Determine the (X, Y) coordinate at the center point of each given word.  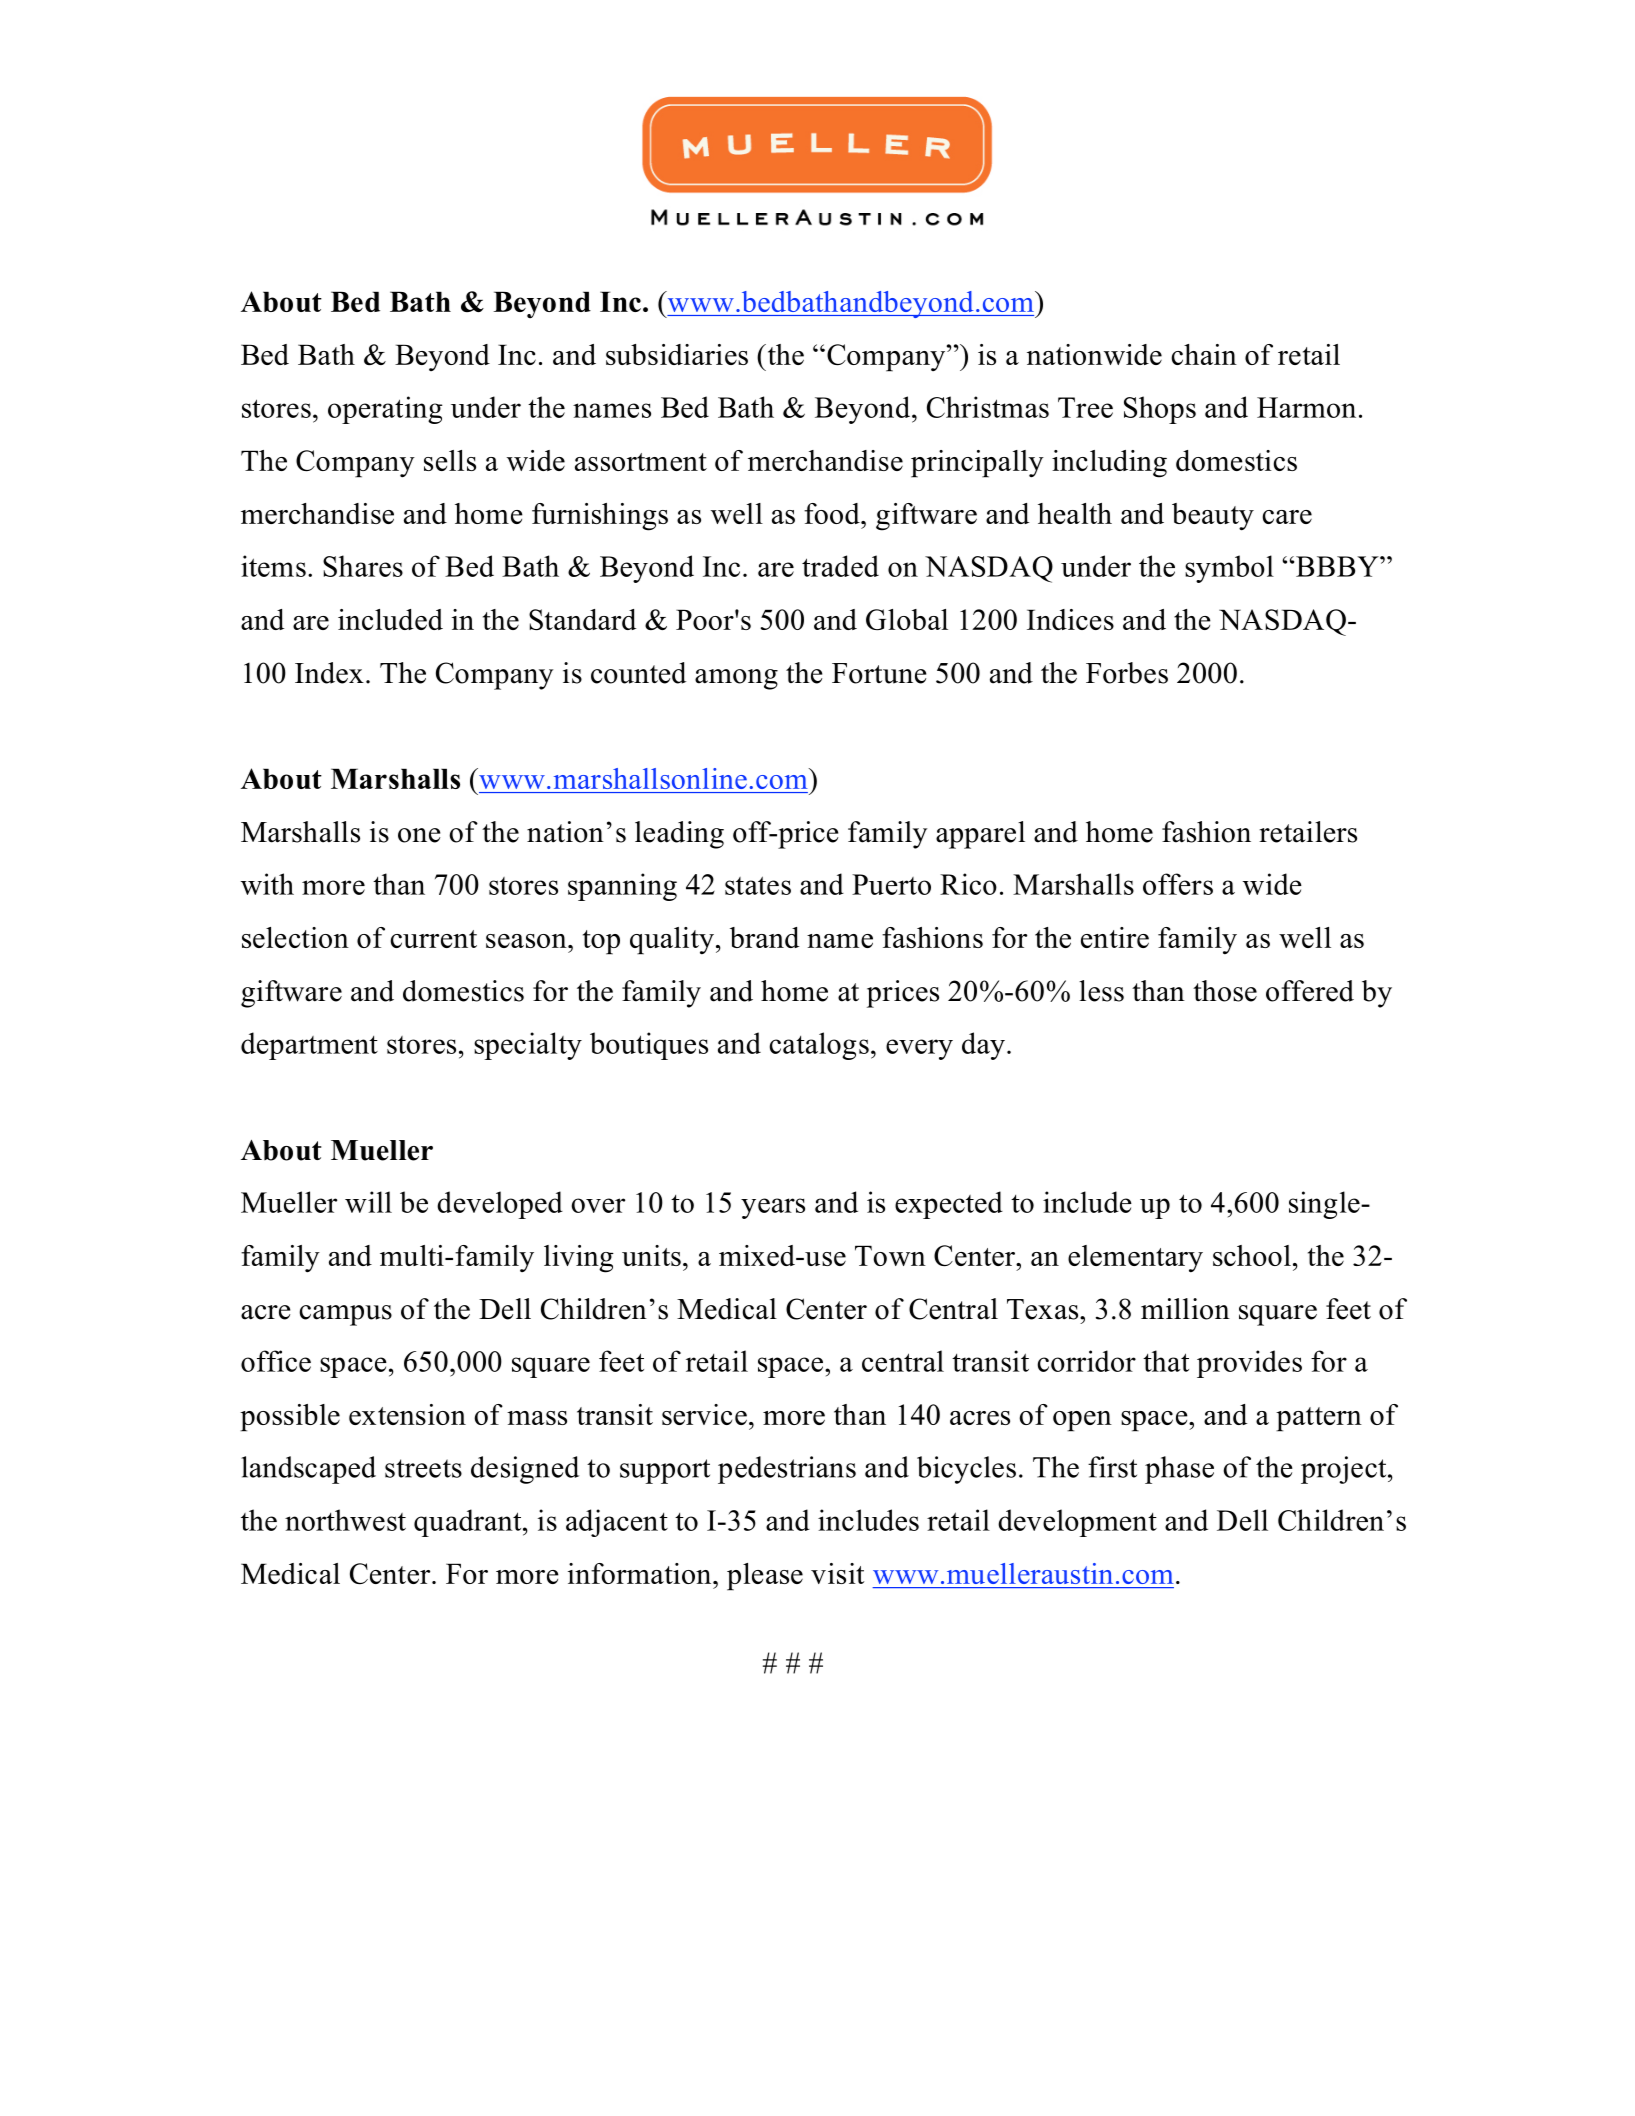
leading (679, 835)
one (419, 835)
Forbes (1127, 673)
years (773, 1208)
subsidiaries (677, 354)
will (368, 1202)
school (1252, 1255)
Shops (1160, 410)
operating (385, 410)
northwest (345, 1520)
